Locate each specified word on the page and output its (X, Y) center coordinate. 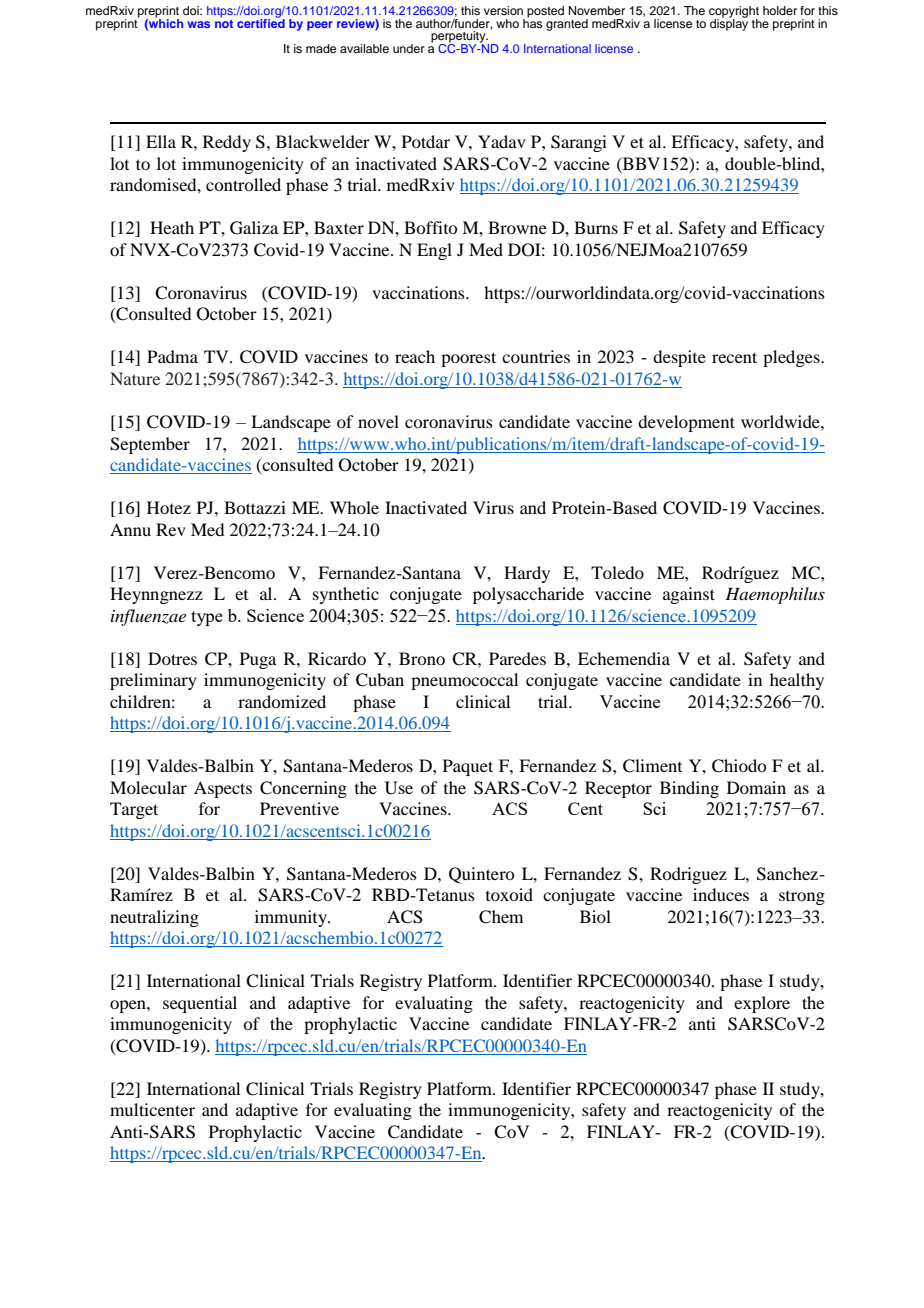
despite (679, 358)
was (198, 24)
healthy (797, 681)
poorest (468, 359)
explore (762, 1004)
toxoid (509, 894)
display (729, 23)
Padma (172, 356)
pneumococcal (464, 681)
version (503, 10)
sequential (200, 1004)
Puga (258, 660)
